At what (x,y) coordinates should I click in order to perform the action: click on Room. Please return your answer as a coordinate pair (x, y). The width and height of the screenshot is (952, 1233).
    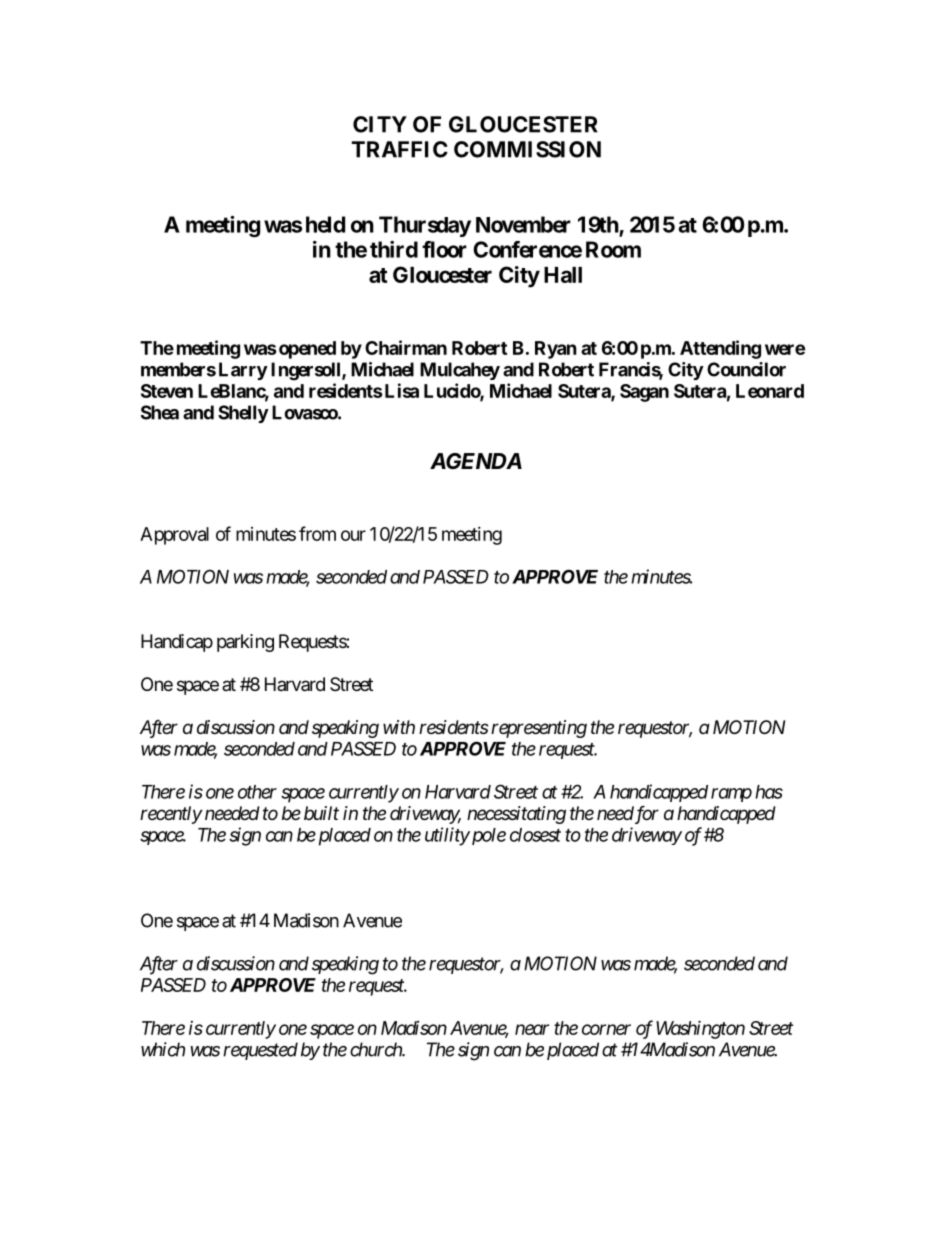
    Looking at the image, I should click on (613, 249).
